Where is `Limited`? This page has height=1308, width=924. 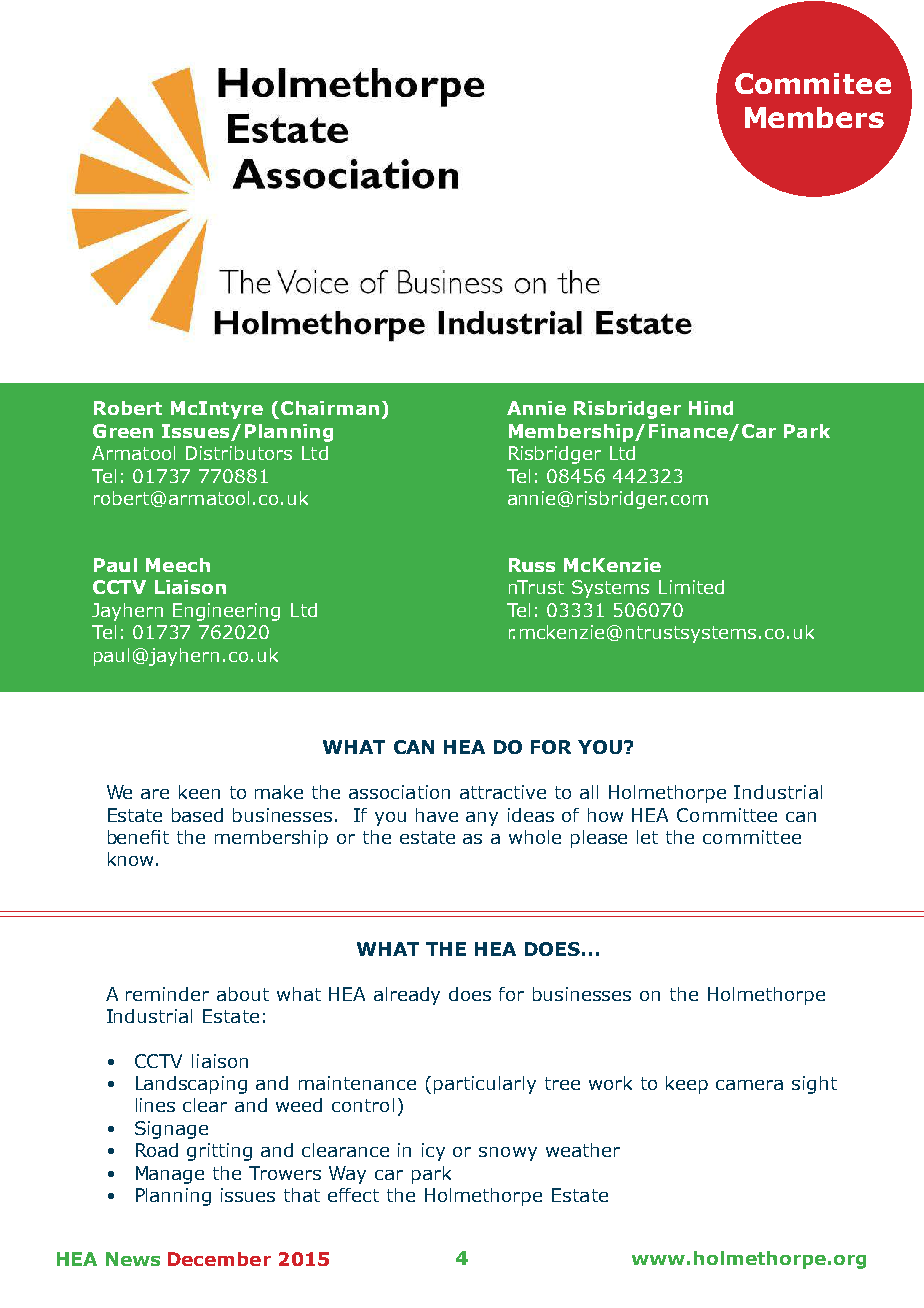
Limited is located at coordinates (691, 587).
